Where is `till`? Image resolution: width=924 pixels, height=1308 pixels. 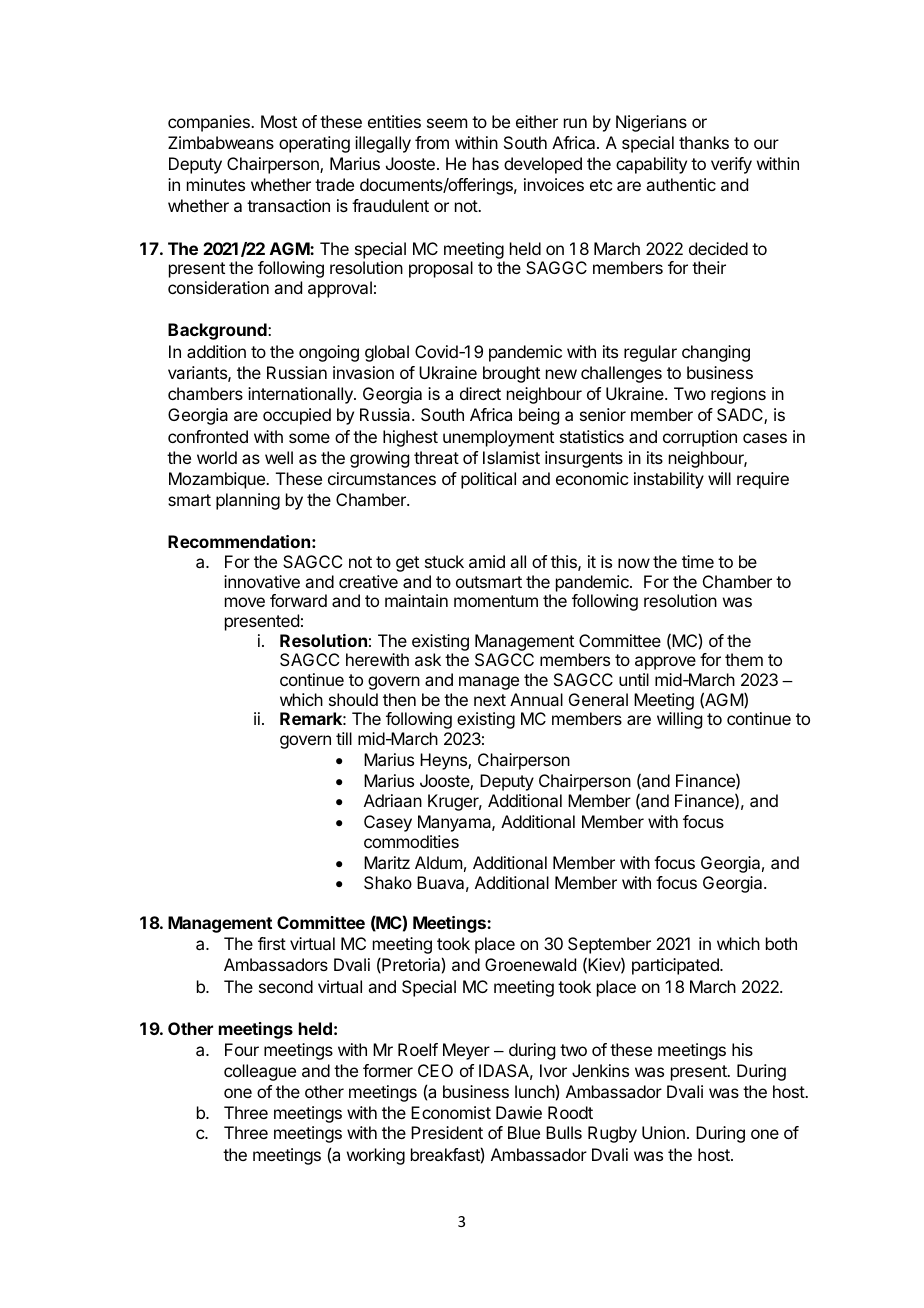 till is located at coordinates (344, 738).
